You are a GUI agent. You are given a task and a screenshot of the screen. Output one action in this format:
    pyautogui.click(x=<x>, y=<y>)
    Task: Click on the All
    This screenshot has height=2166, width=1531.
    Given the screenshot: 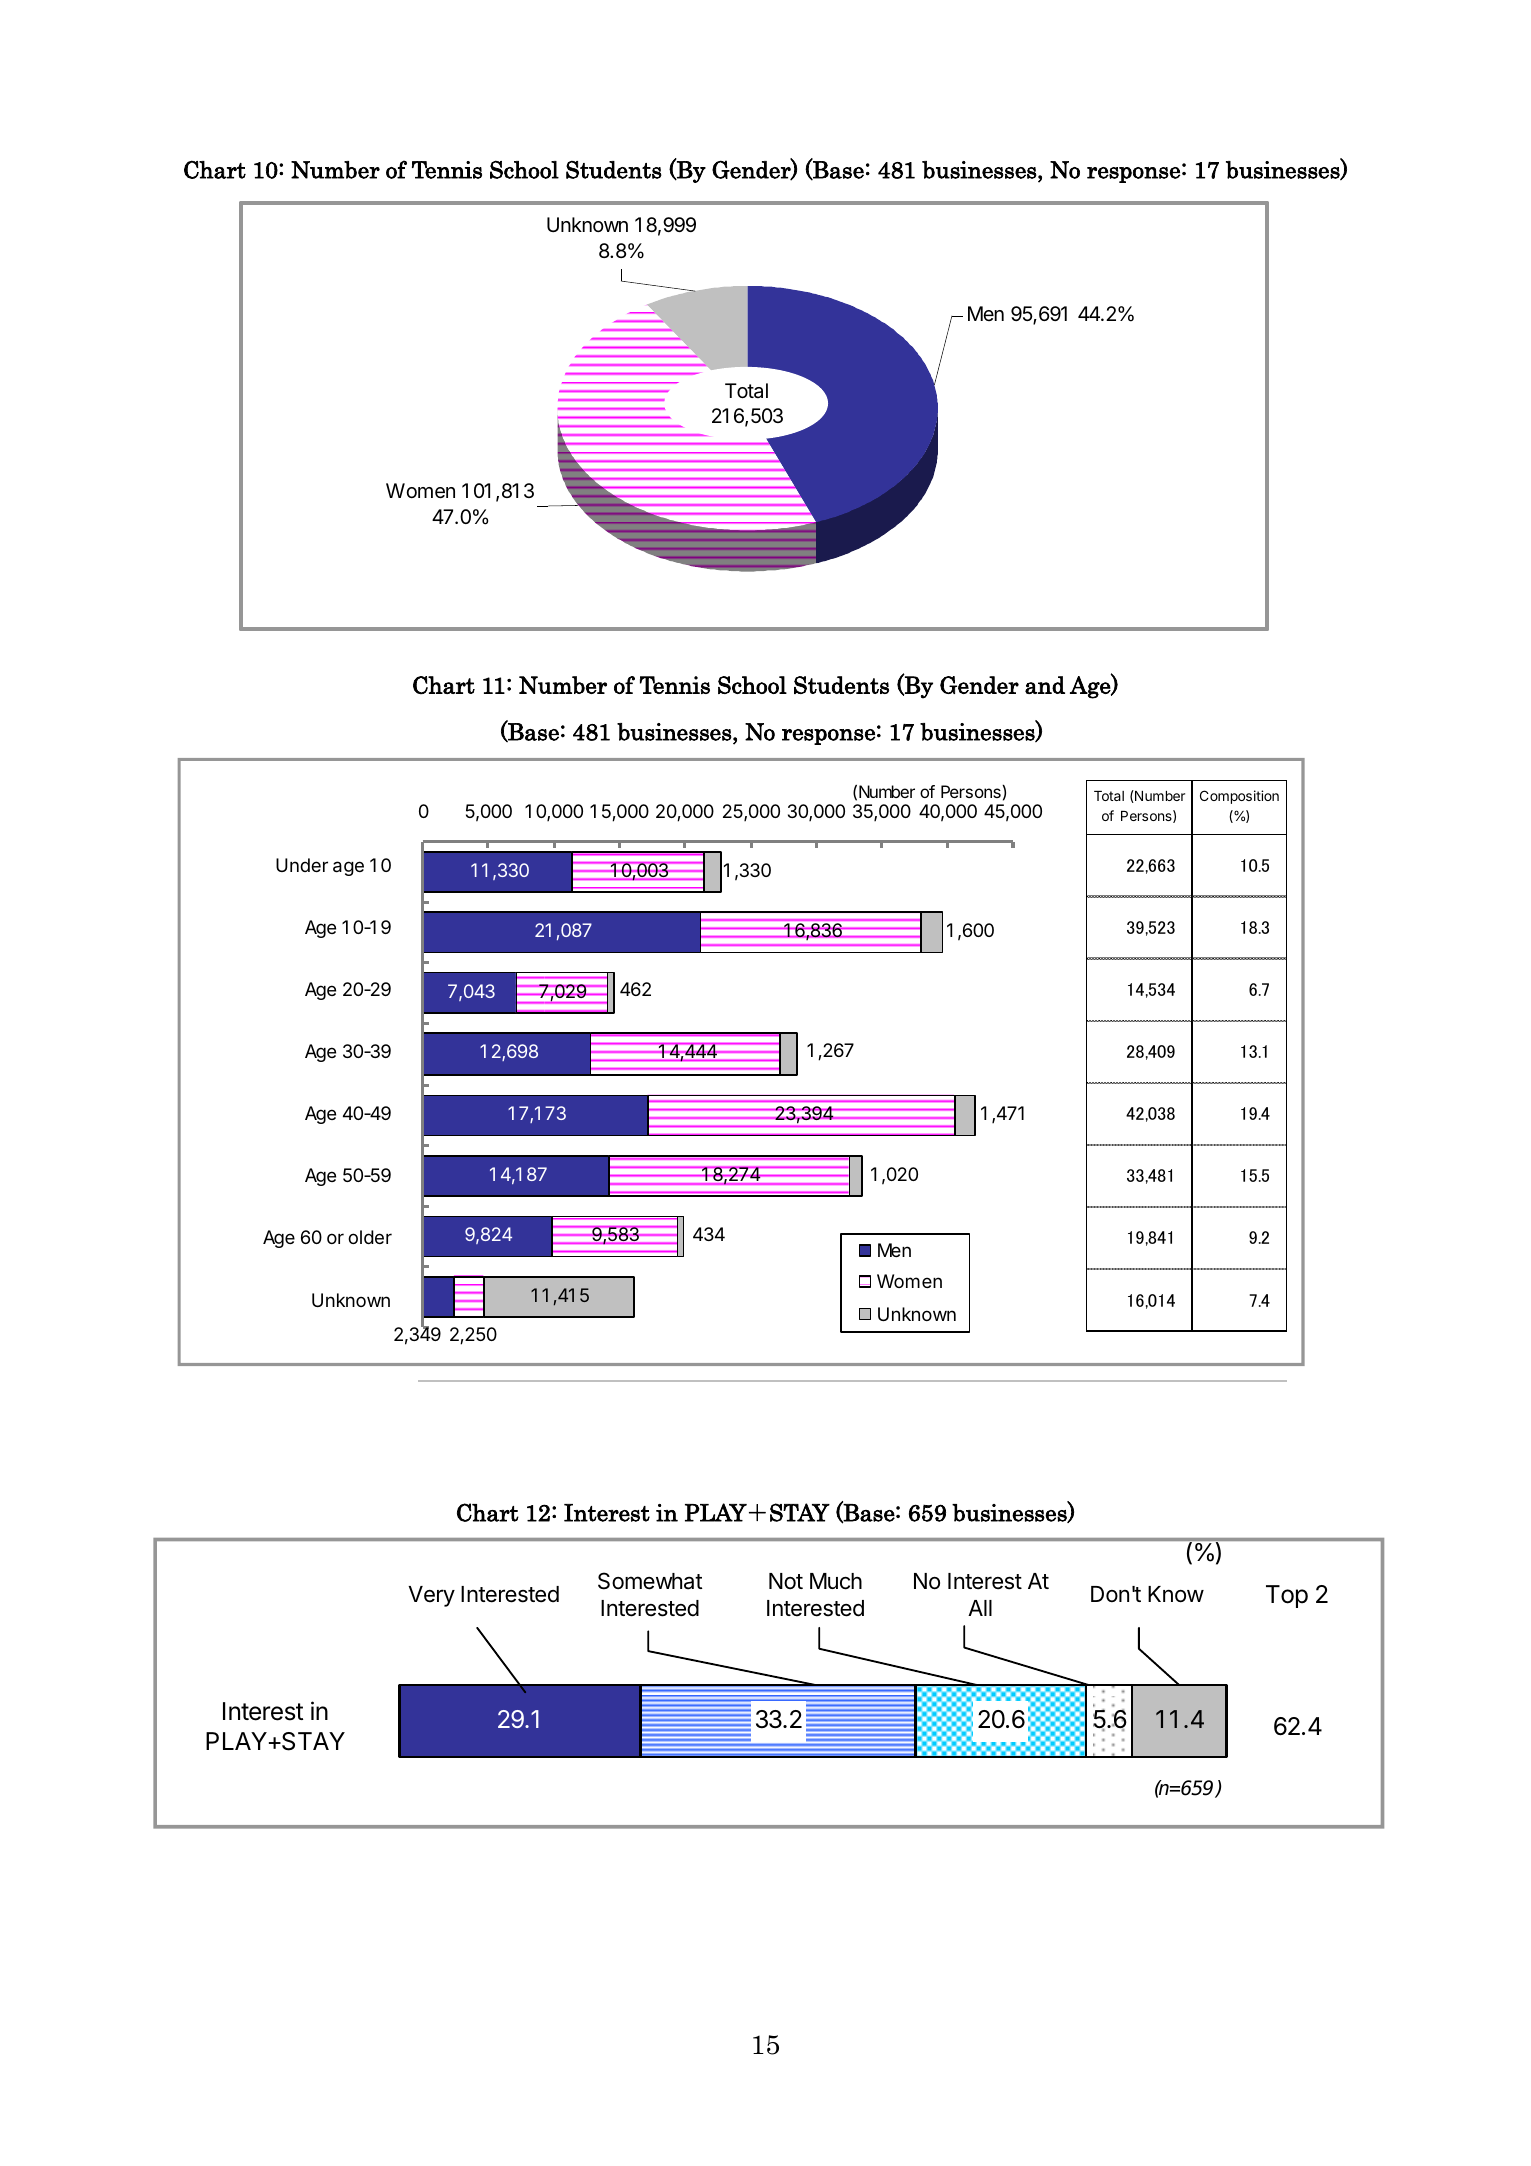 What is the action you would take?
    pyautogui.click(x=980, y=1608)
